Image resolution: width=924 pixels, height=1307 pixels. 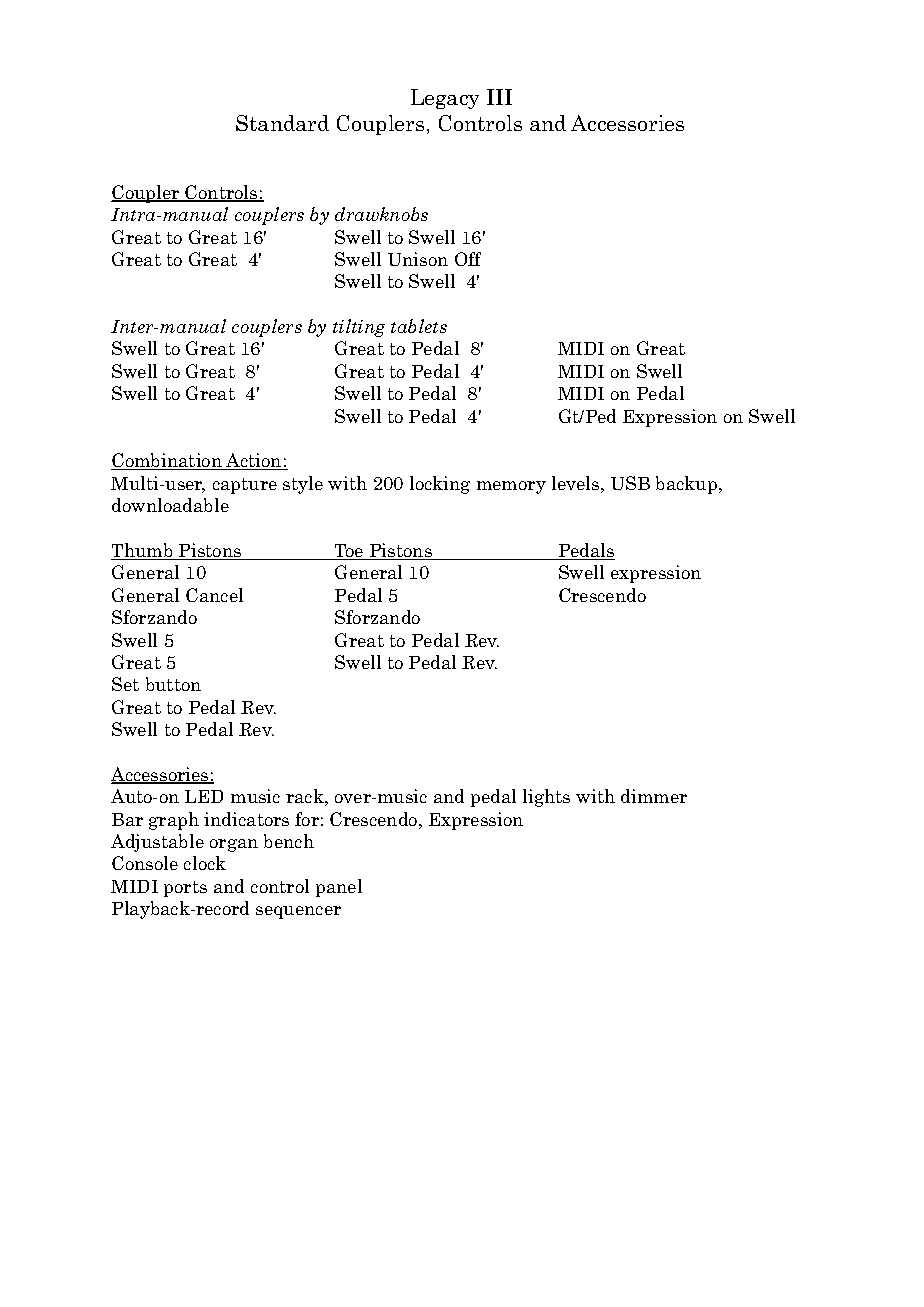 I want to click on Legacy, so click(x=445, y=99).
